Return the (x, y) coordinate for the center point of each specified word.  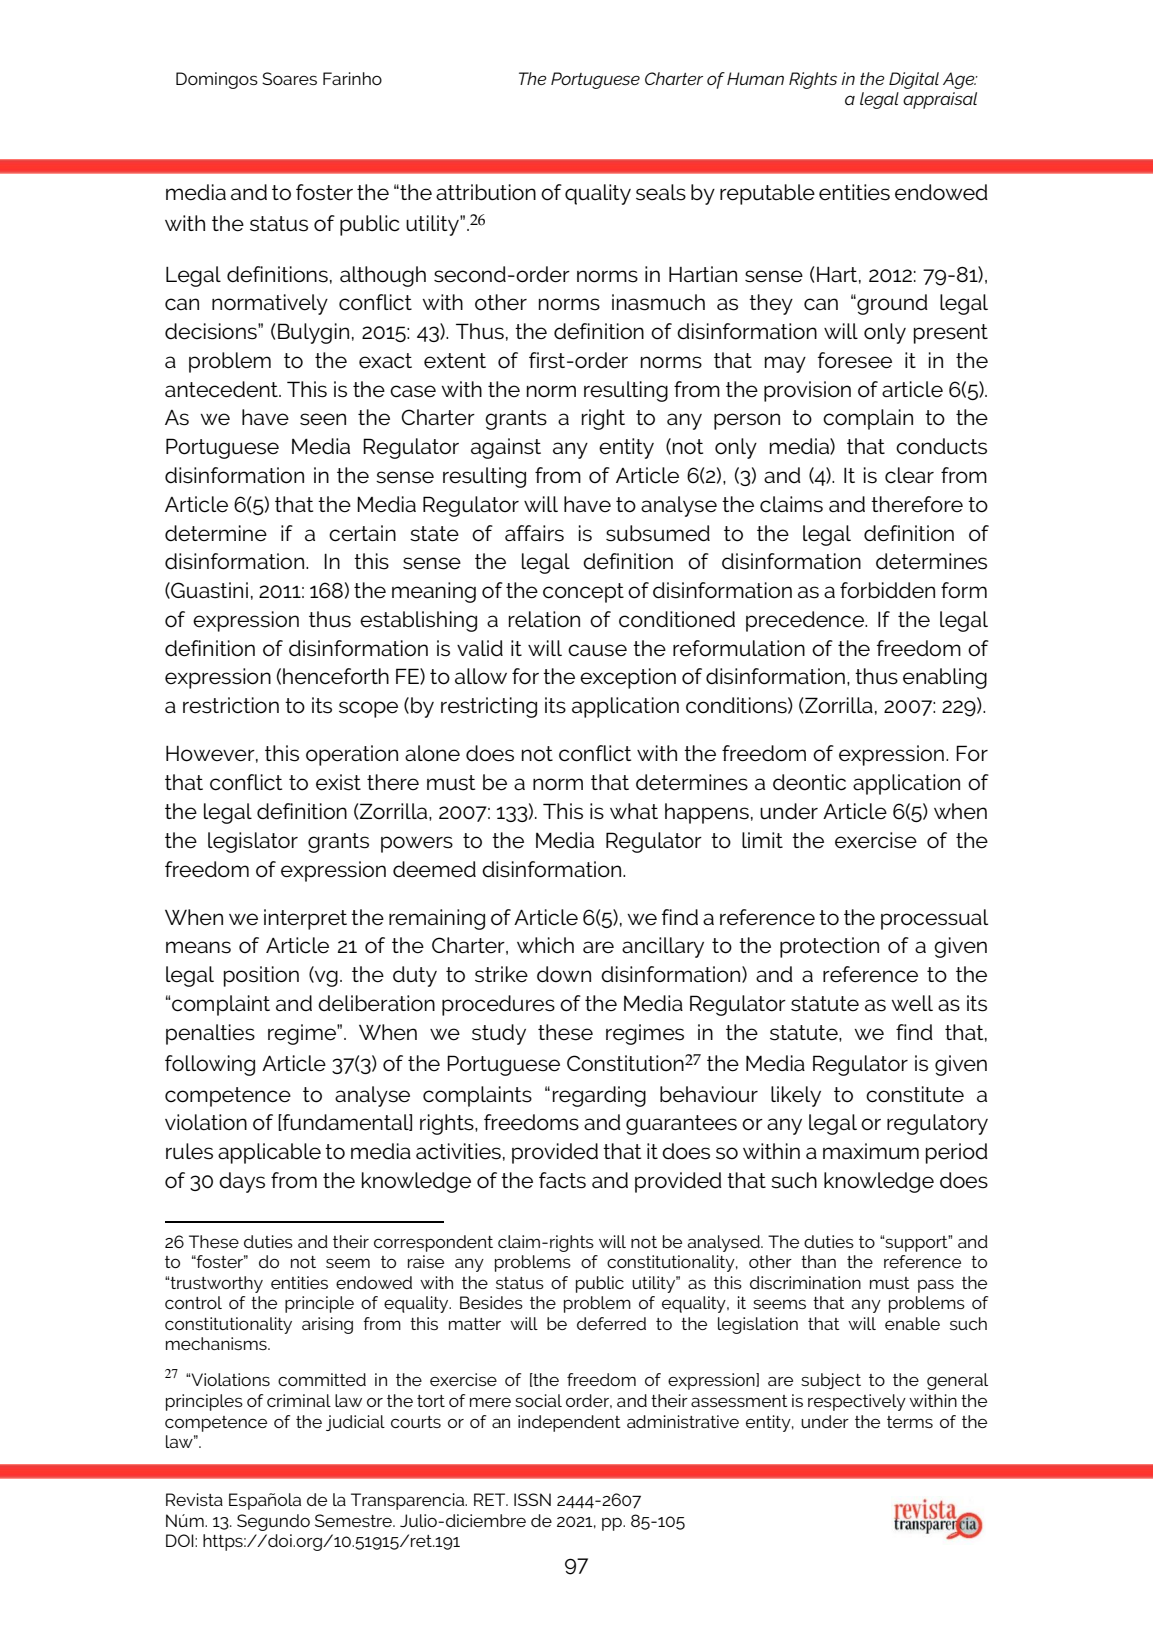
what (634, 811)
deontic (809, 782)
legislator (253, 842)
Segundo (273, 1522)
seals (661, 192)
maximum (871, 1151)
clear (909, 475)
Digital (914, 80)
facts (562, 1180)
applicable (269, 1153)
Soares (289, 78)
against (506, 448)
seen (323, 419)
